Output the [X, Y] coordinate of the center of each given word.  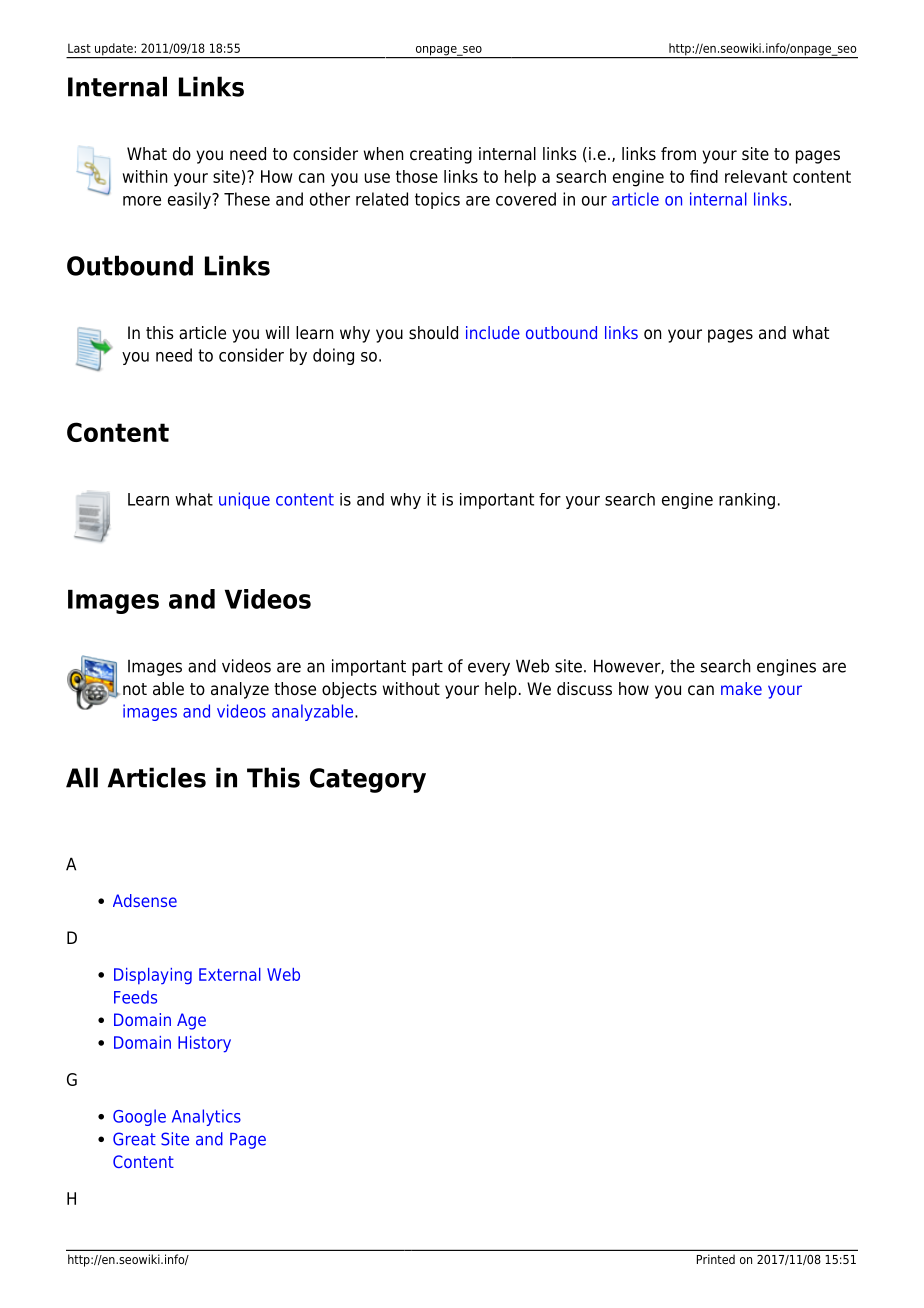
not [135, 689]
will [277, 332]
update [114, 50]
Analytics [206, 1117]
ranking [747, 501]
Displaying [153, 976]
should [433, 333]
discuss [584, 689]
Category [368, 780]
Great [134, 1139]
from [678, 154]
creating [441, 155]
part [427, 668]
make [741, 688]
